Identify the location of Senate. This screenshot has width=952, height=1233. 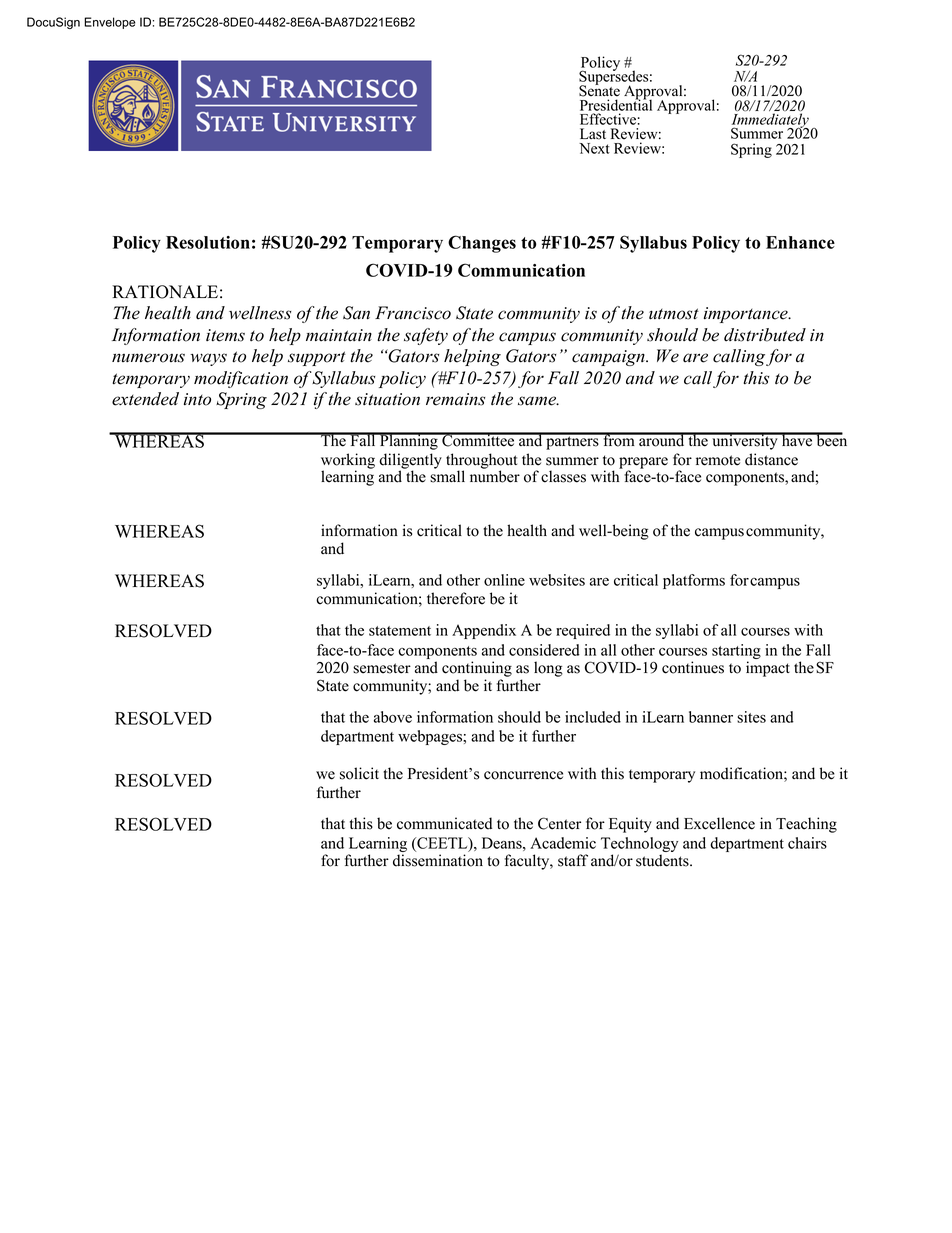
(599, 90).
